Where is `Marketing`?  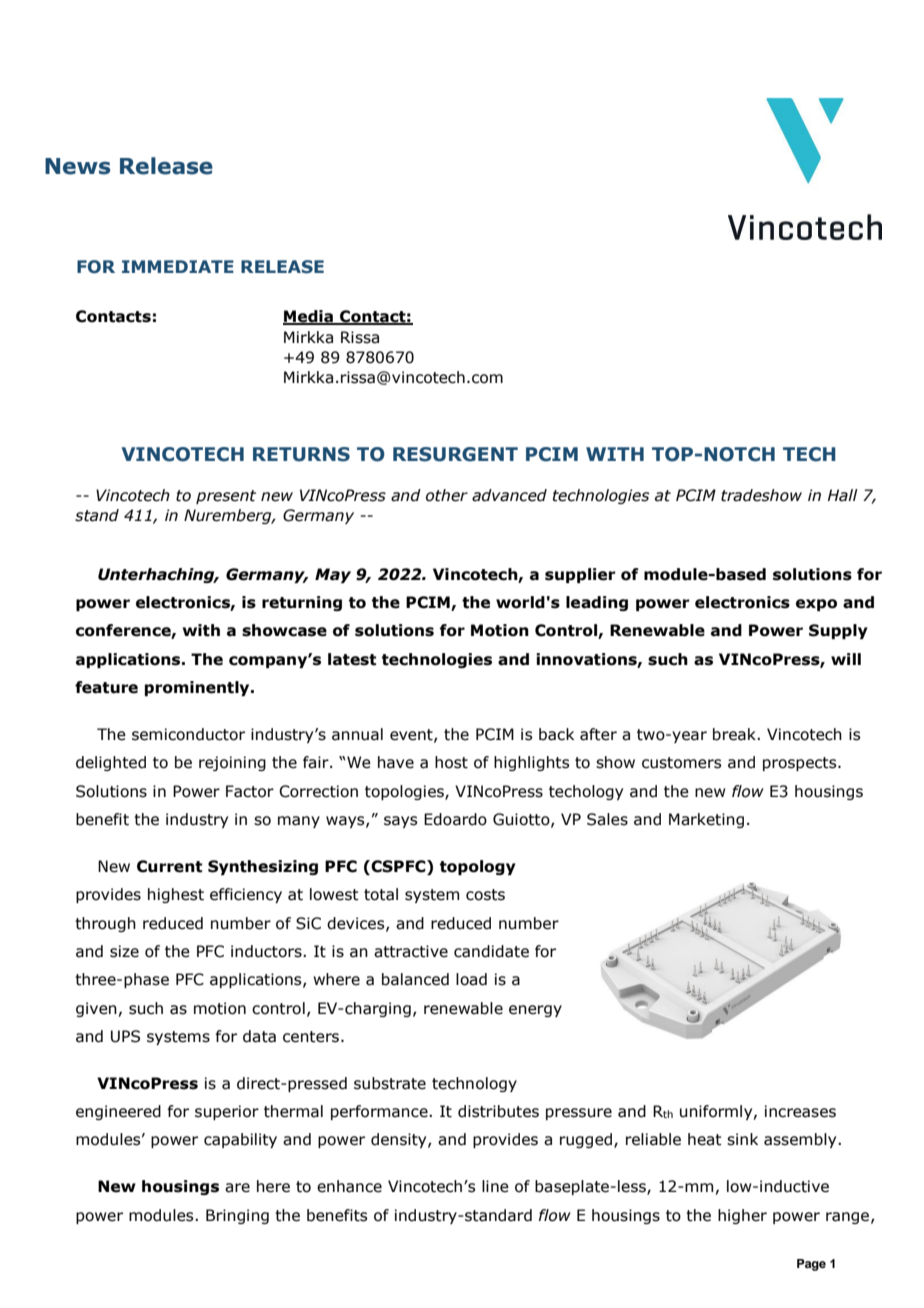 Marketing is located at coordinates (706, 820).
